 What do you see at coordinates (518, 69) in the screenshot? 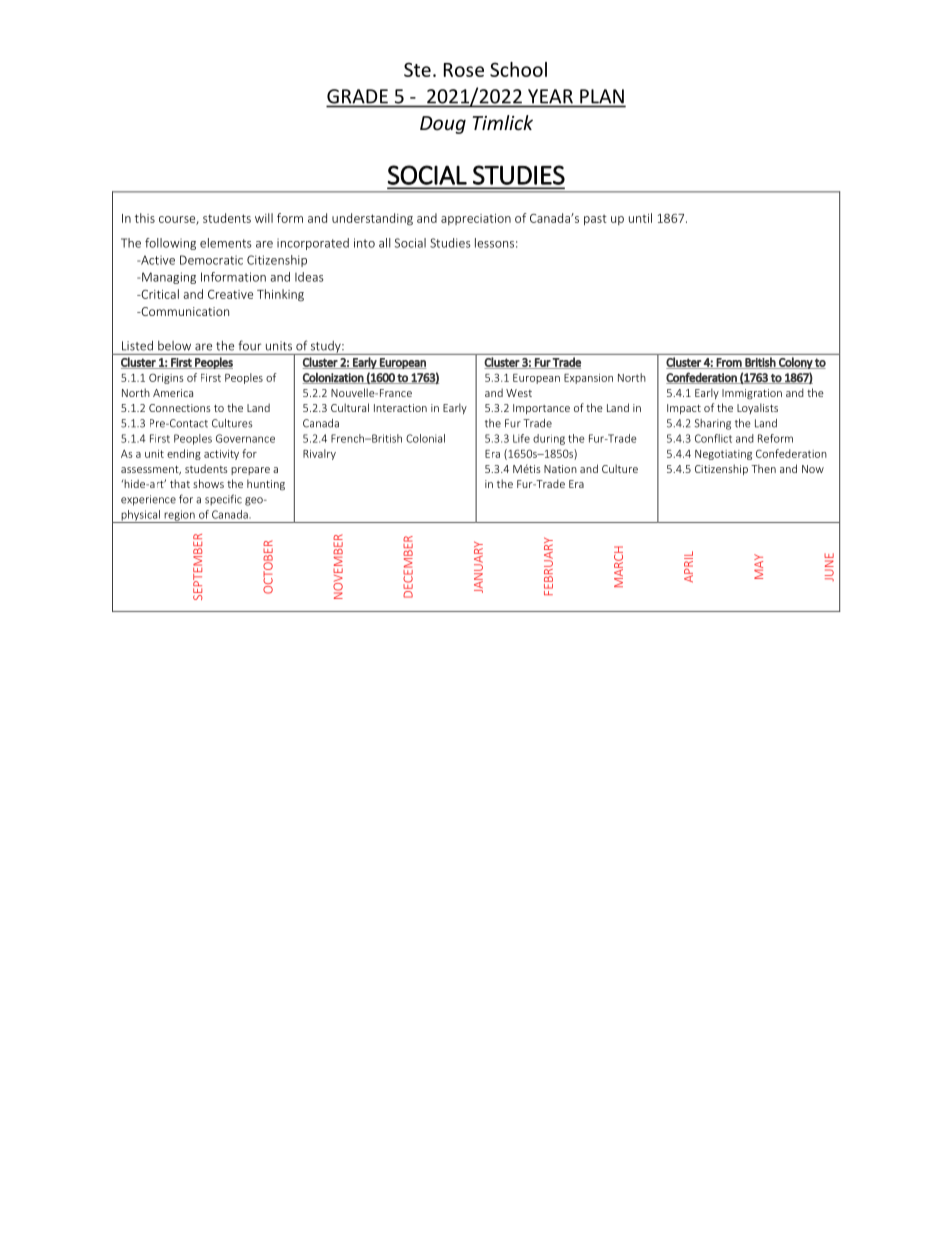
I see `School` at bounding box center [518, 69].
